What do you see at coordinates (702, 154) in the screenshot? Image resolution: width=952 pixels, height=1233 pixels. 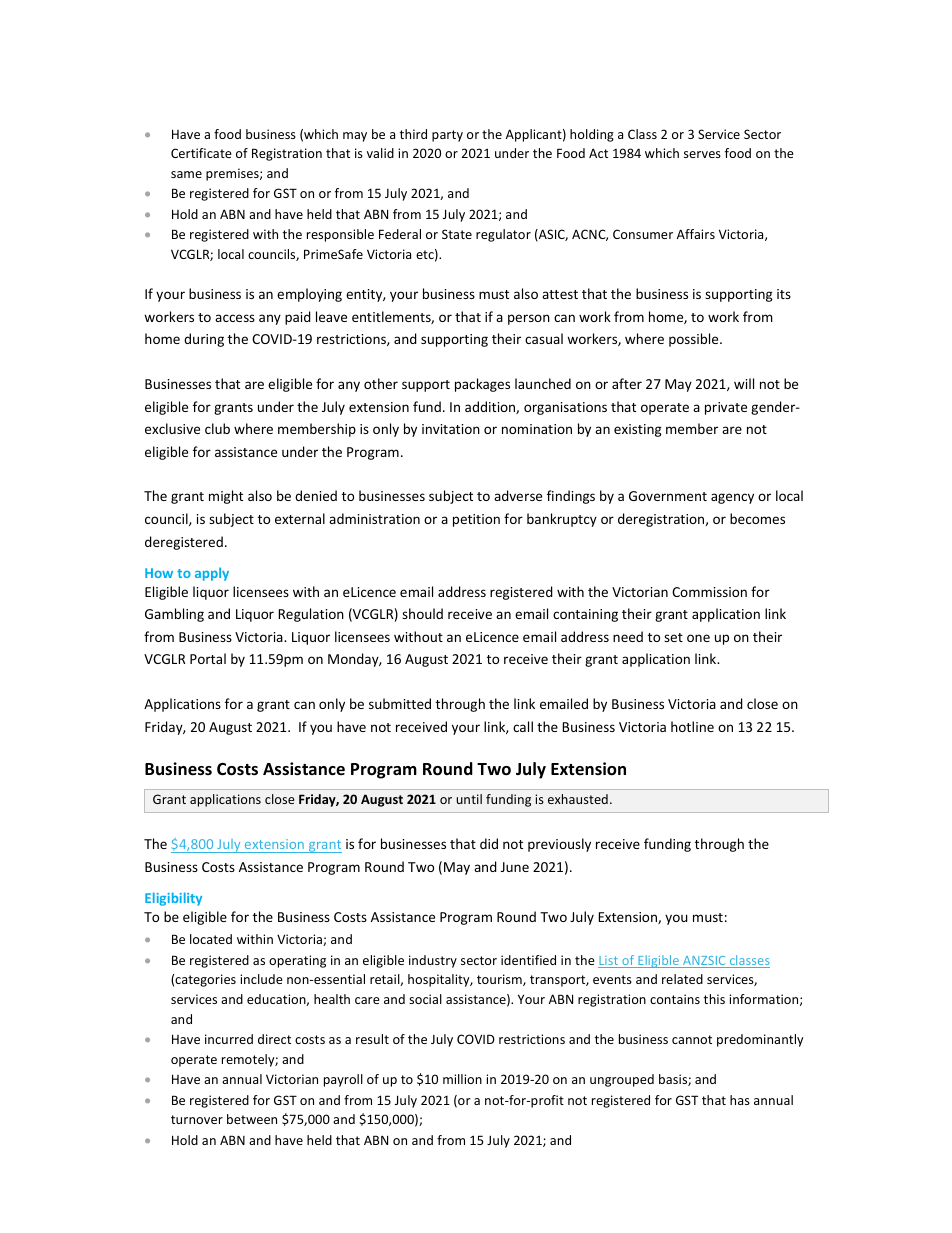 I see `serves` at bounding box center [702, 154].
